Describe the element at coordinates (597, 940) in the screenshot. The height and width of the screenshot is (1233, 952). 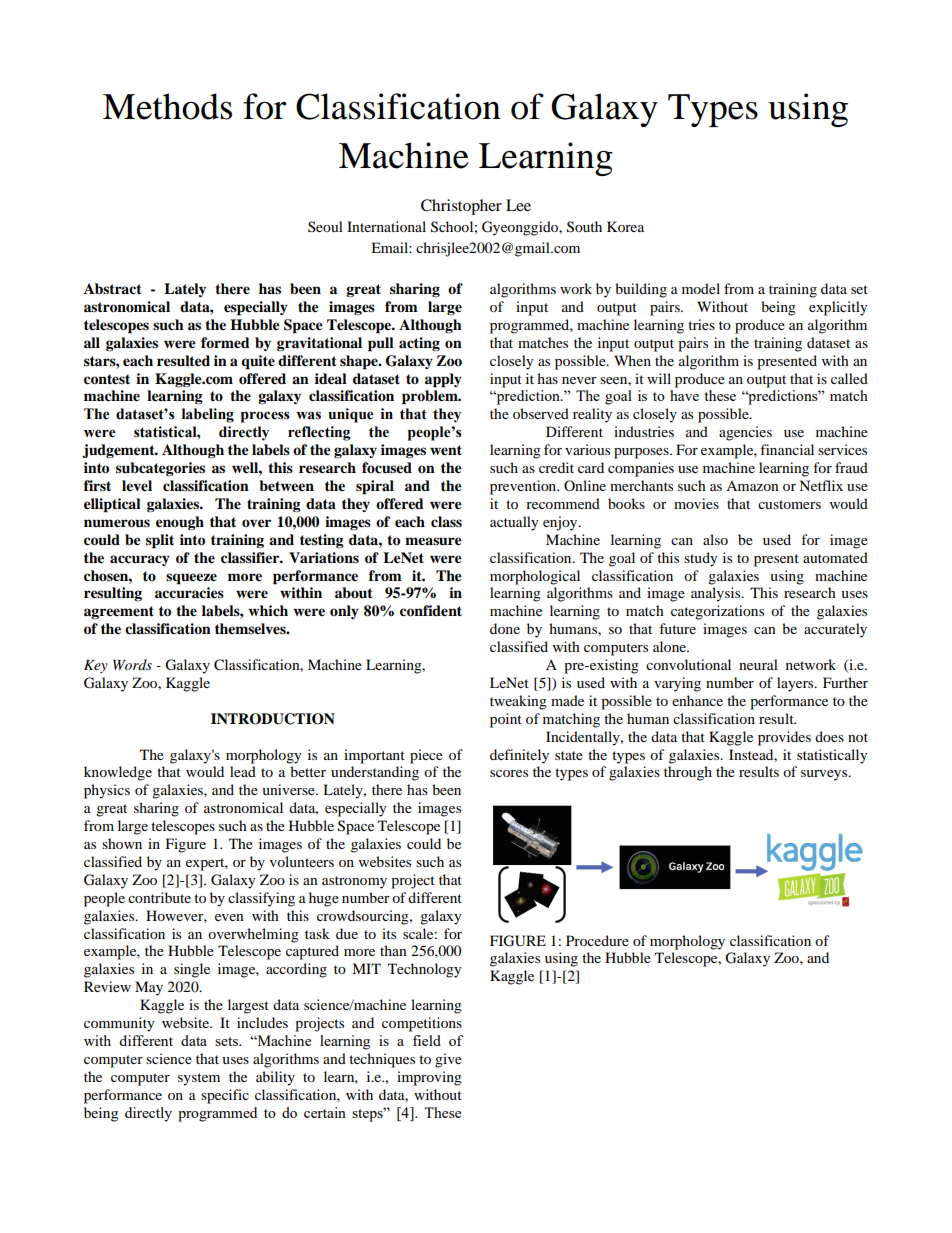
I see `Procedure` at that location.
